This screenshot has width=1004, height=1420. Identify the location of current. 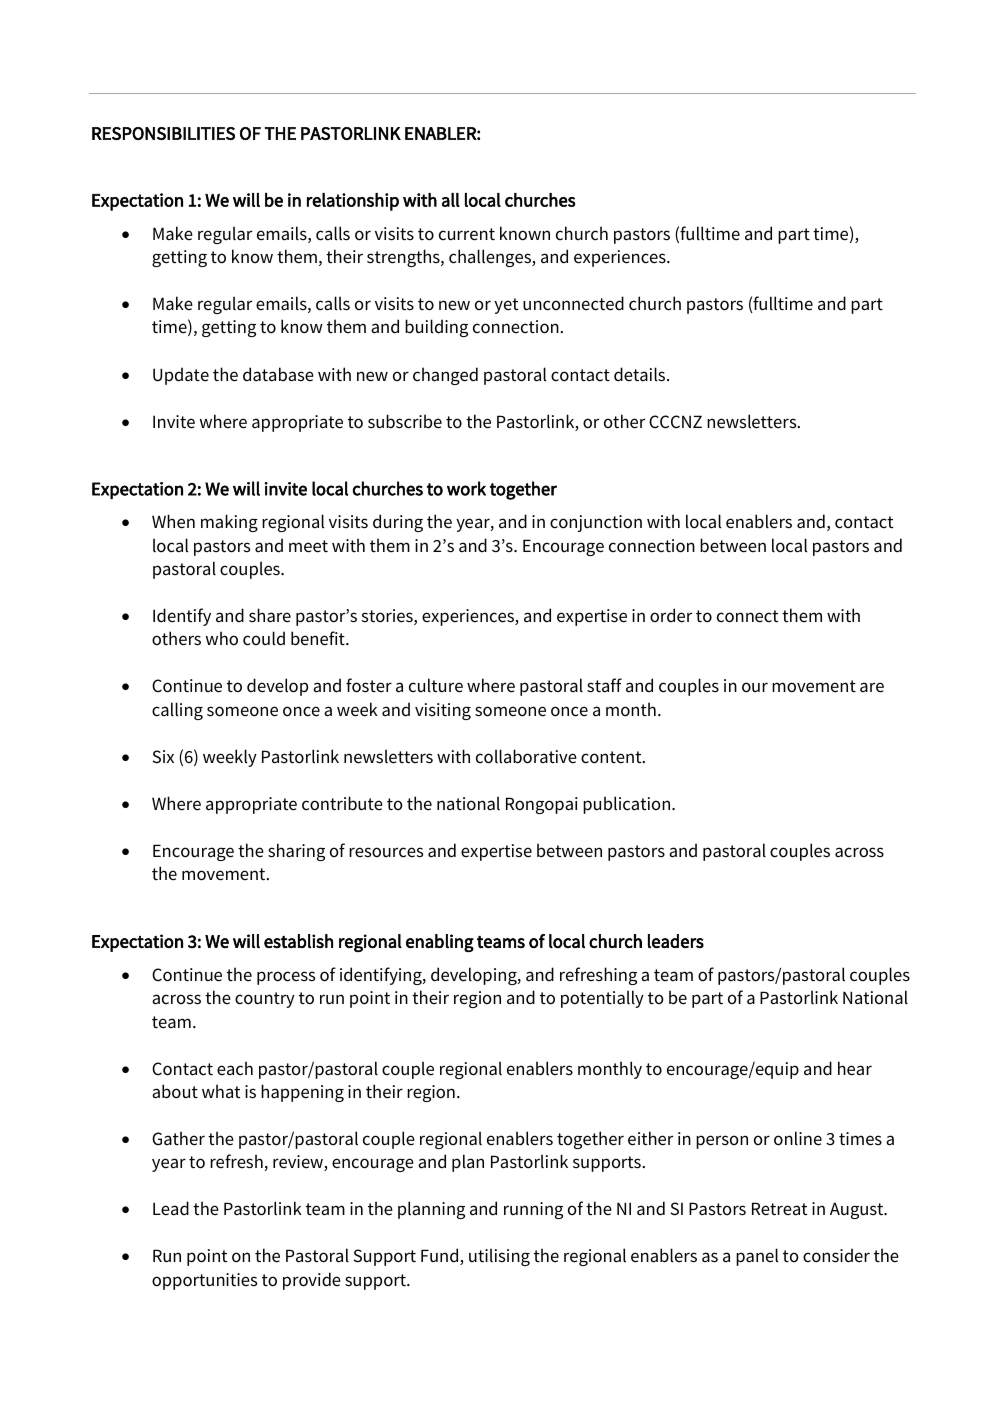
(467, 234).
